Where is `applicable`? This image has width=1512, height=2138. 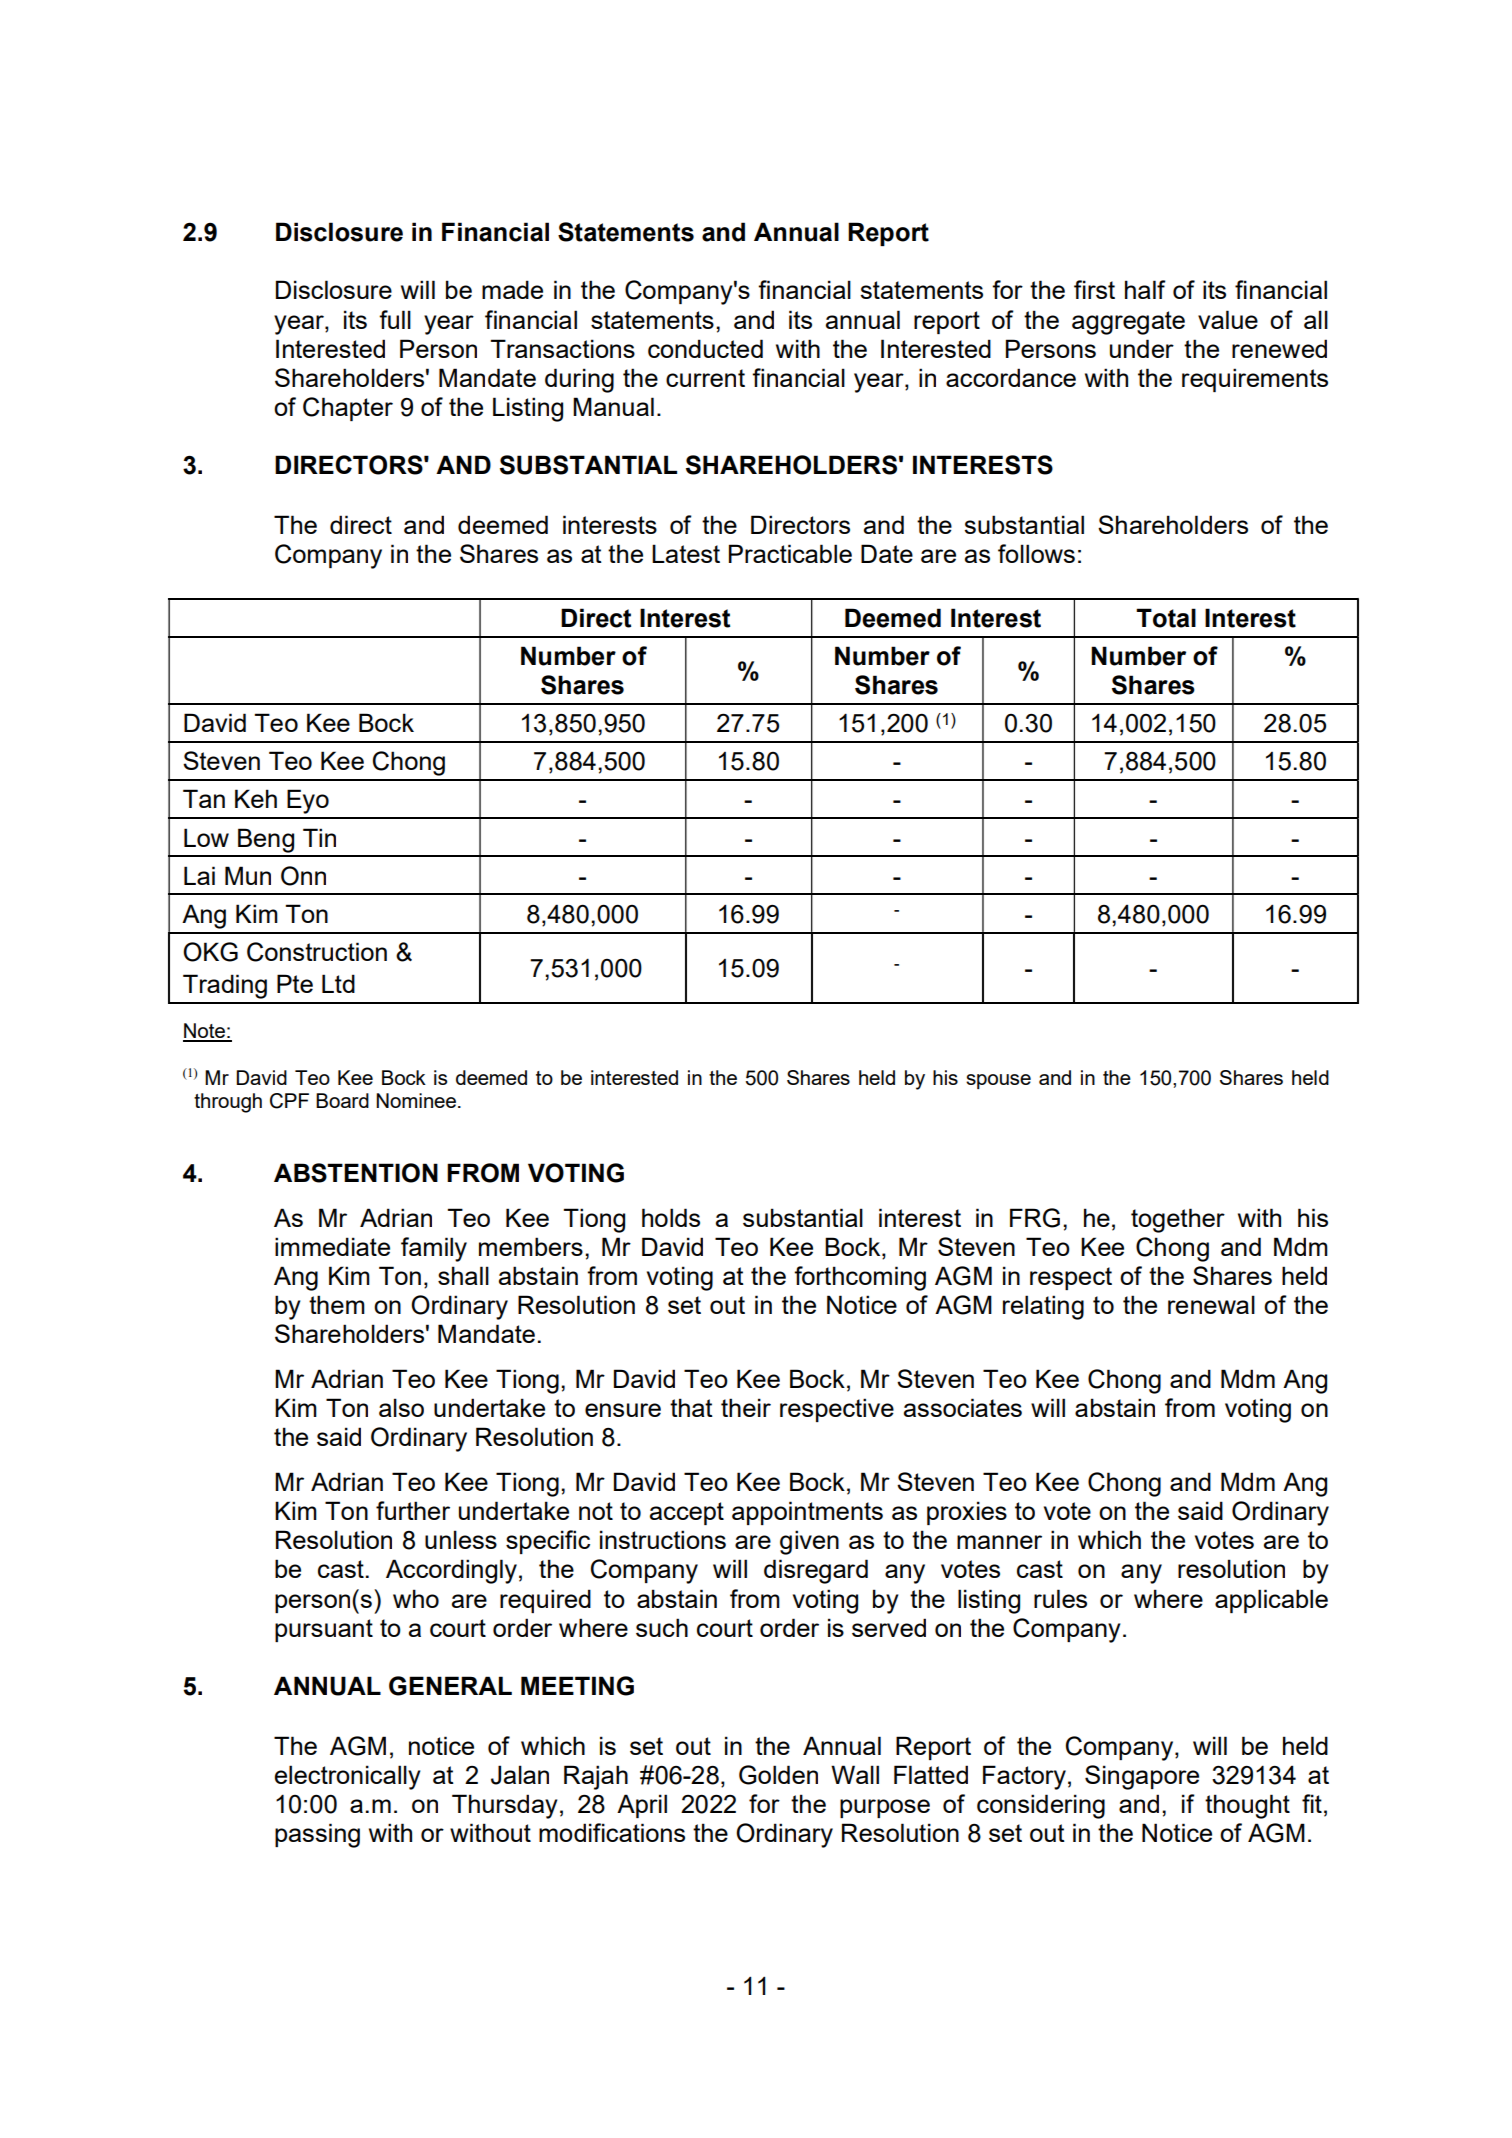
applicable is located at coordinates (1271, 1601).
